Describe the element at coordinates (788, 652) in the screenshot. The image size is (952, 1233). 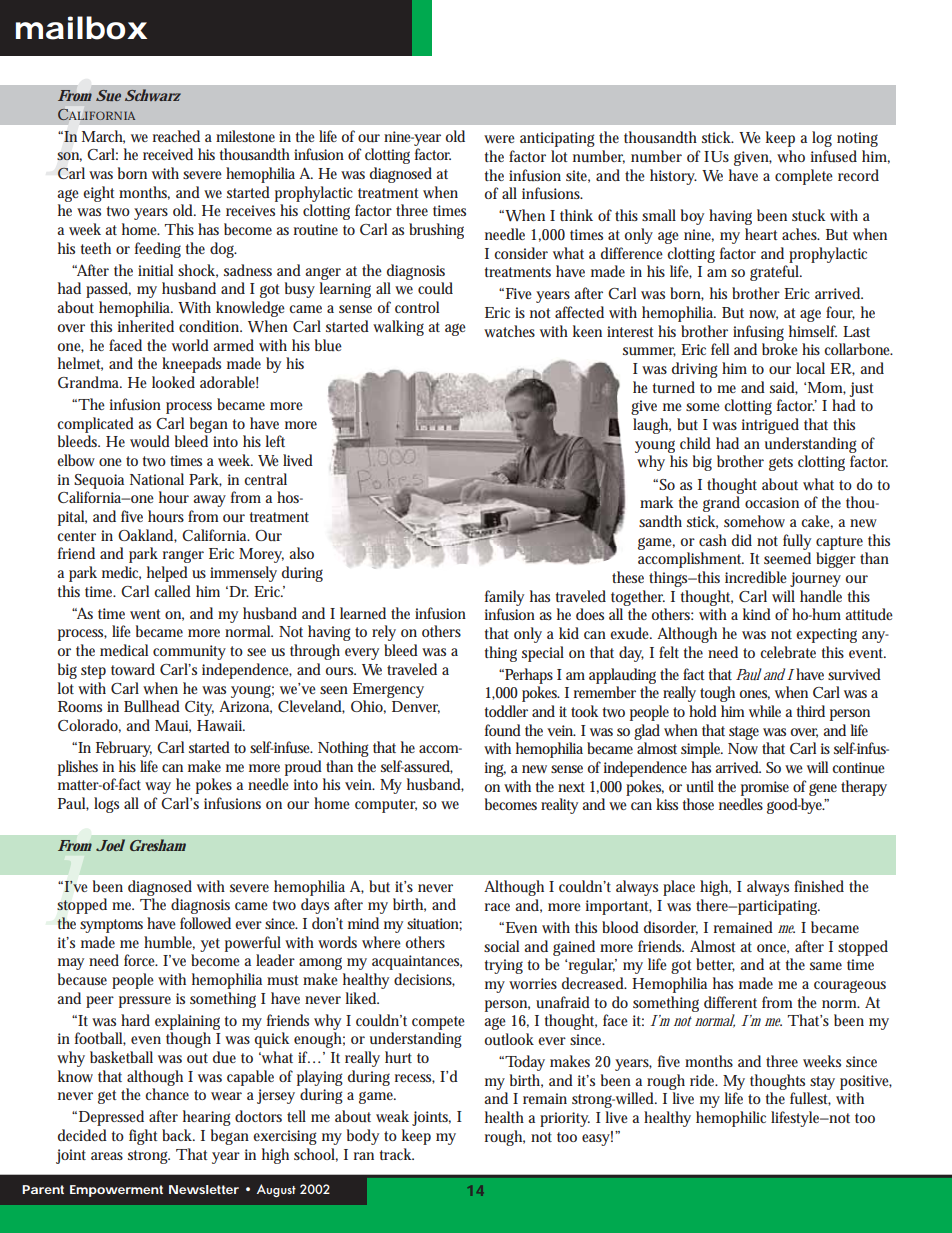
I see `celebrate` at that location.
